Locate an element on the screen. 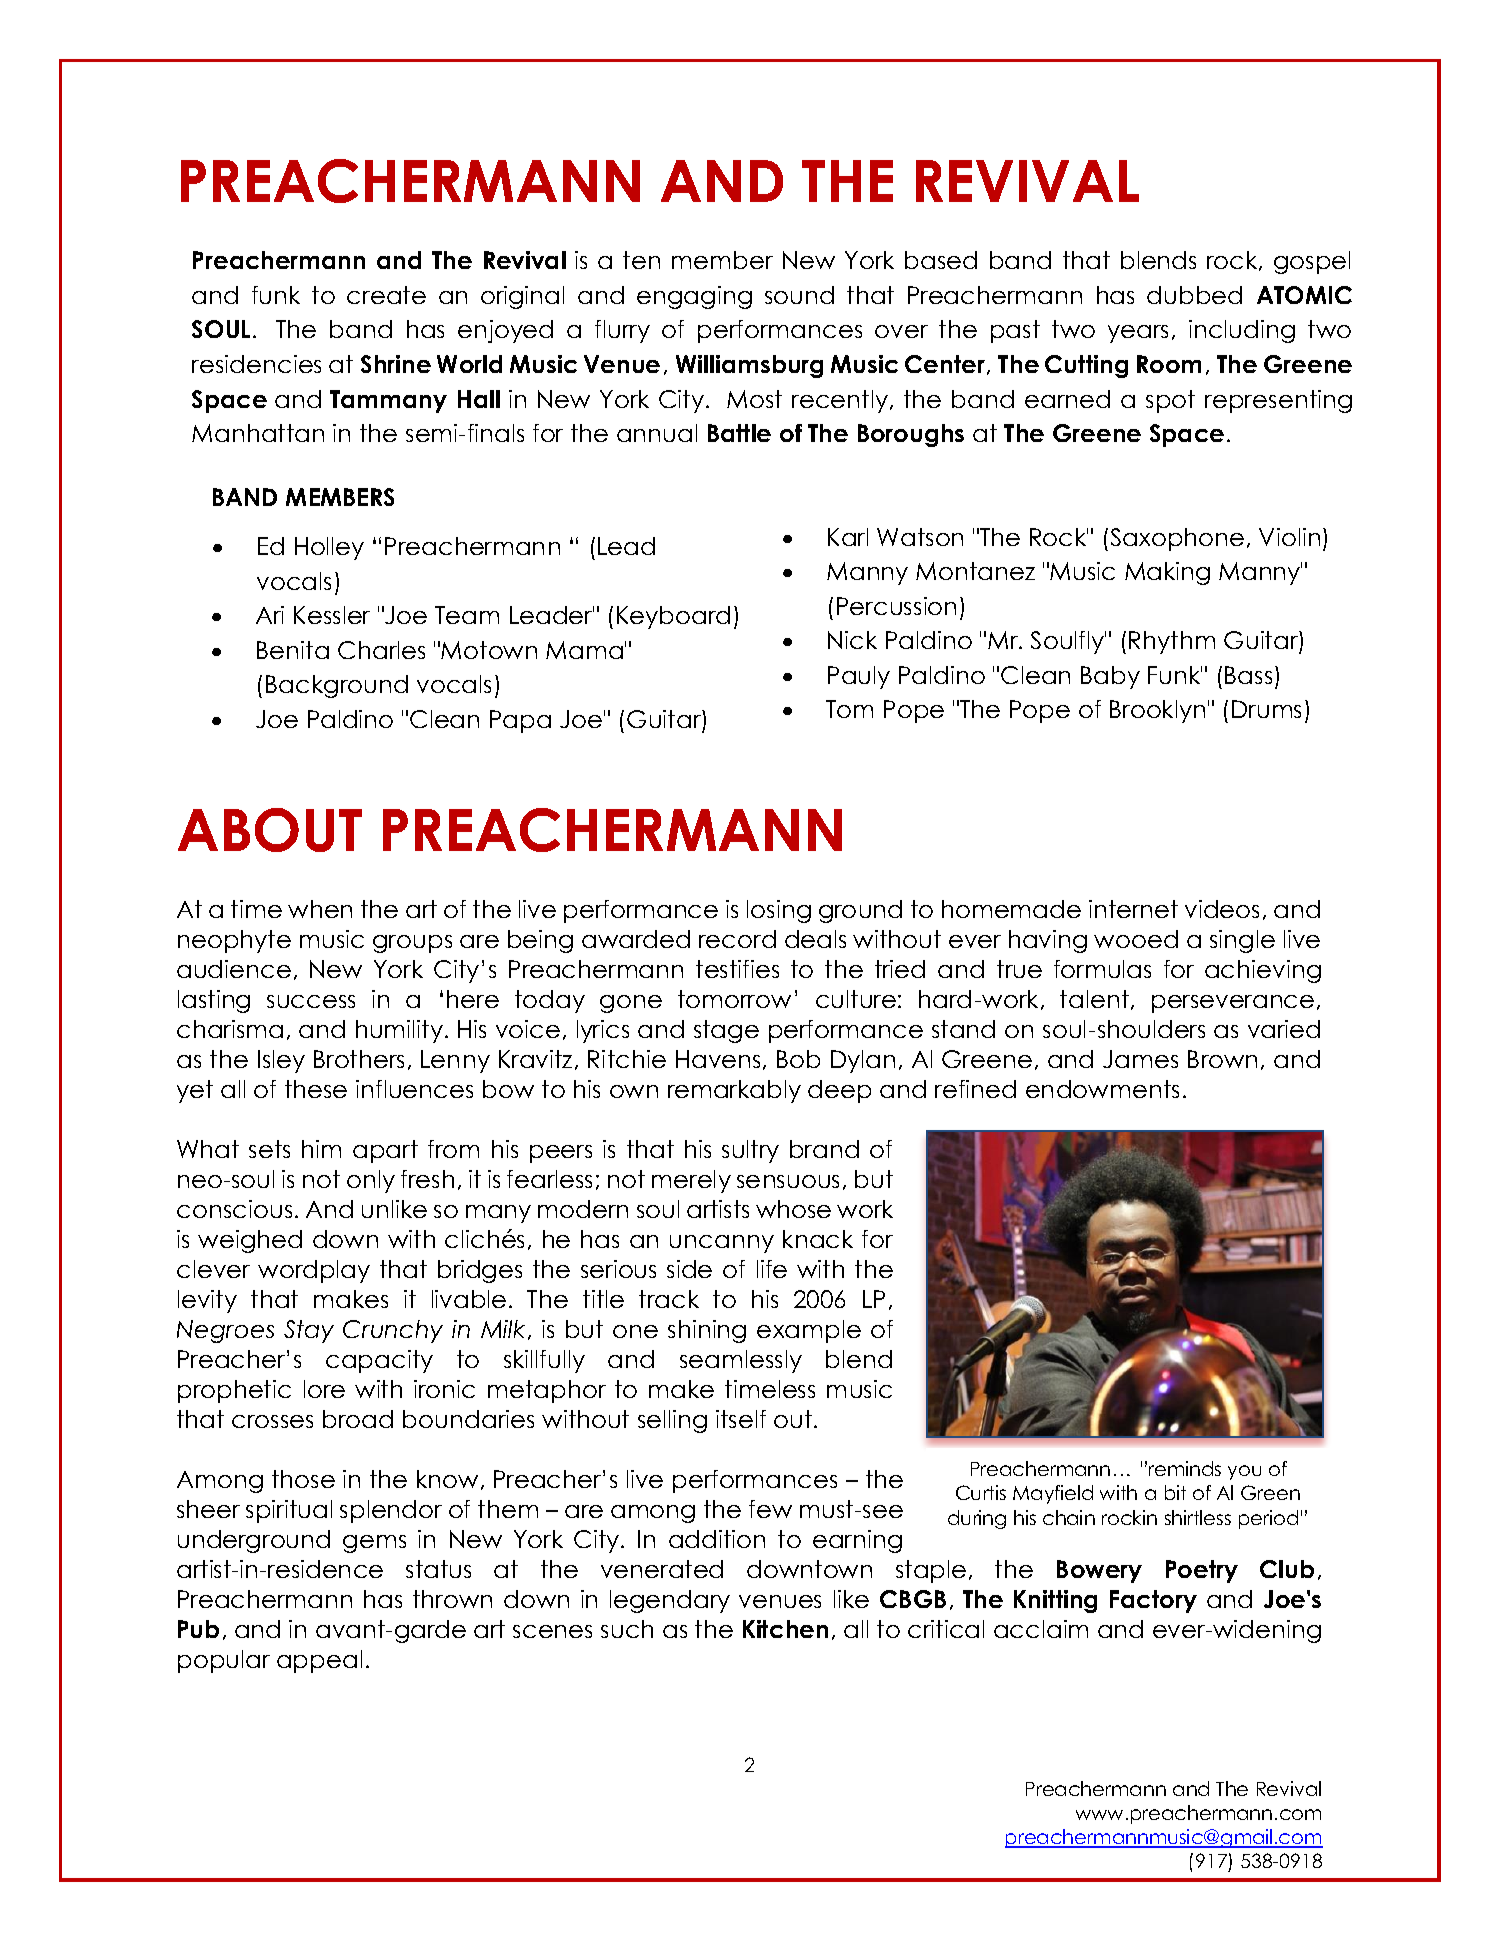  create is located at coordinates (386, 295).
